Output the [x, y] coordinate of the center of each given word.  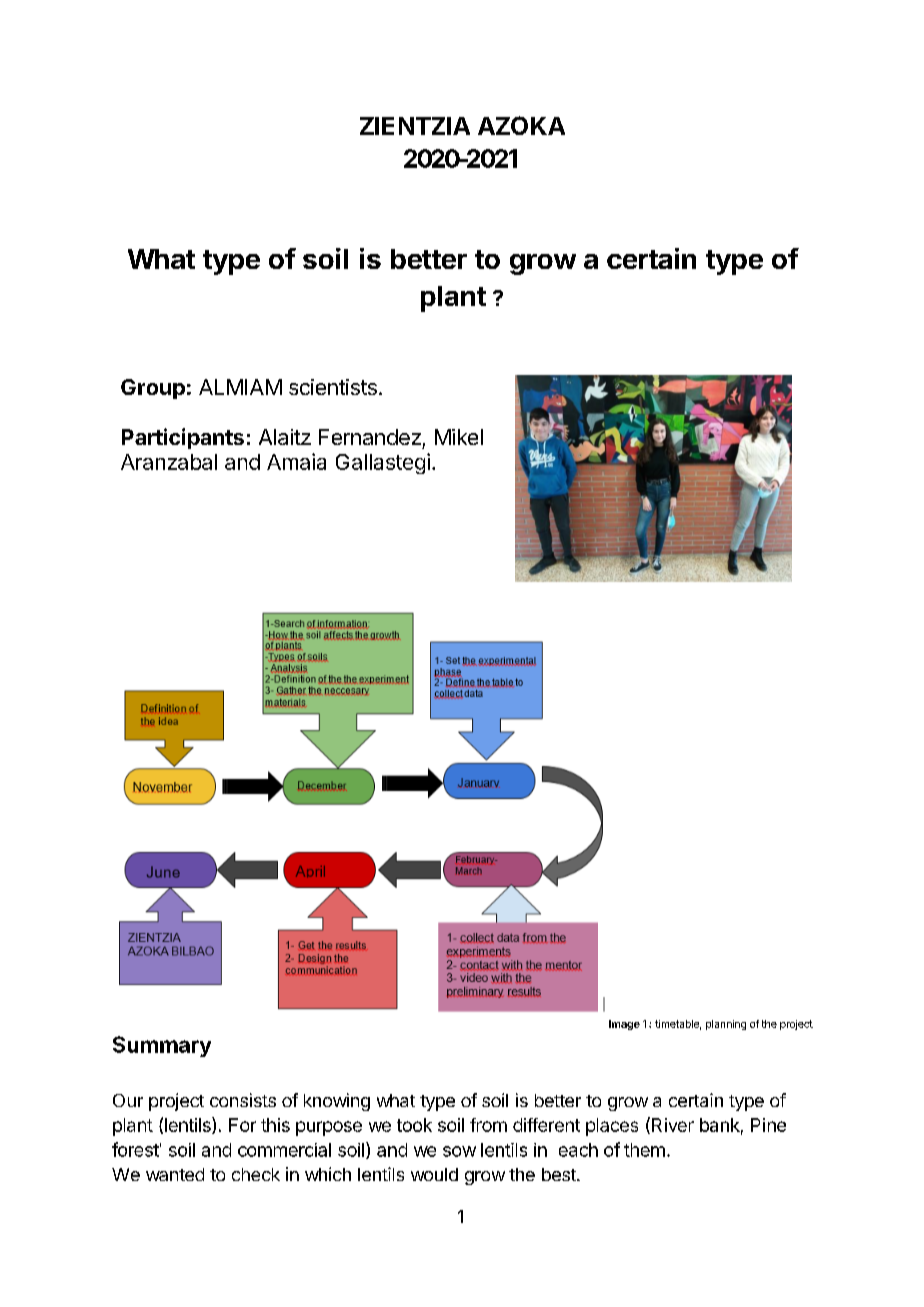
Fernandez [370, 437]
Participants [183, 438]
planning [726, 1025]
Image [624, 1025]
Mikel [459, 437]
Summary [162, 1046]
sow [459, 1151]
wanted [175, 1174]
